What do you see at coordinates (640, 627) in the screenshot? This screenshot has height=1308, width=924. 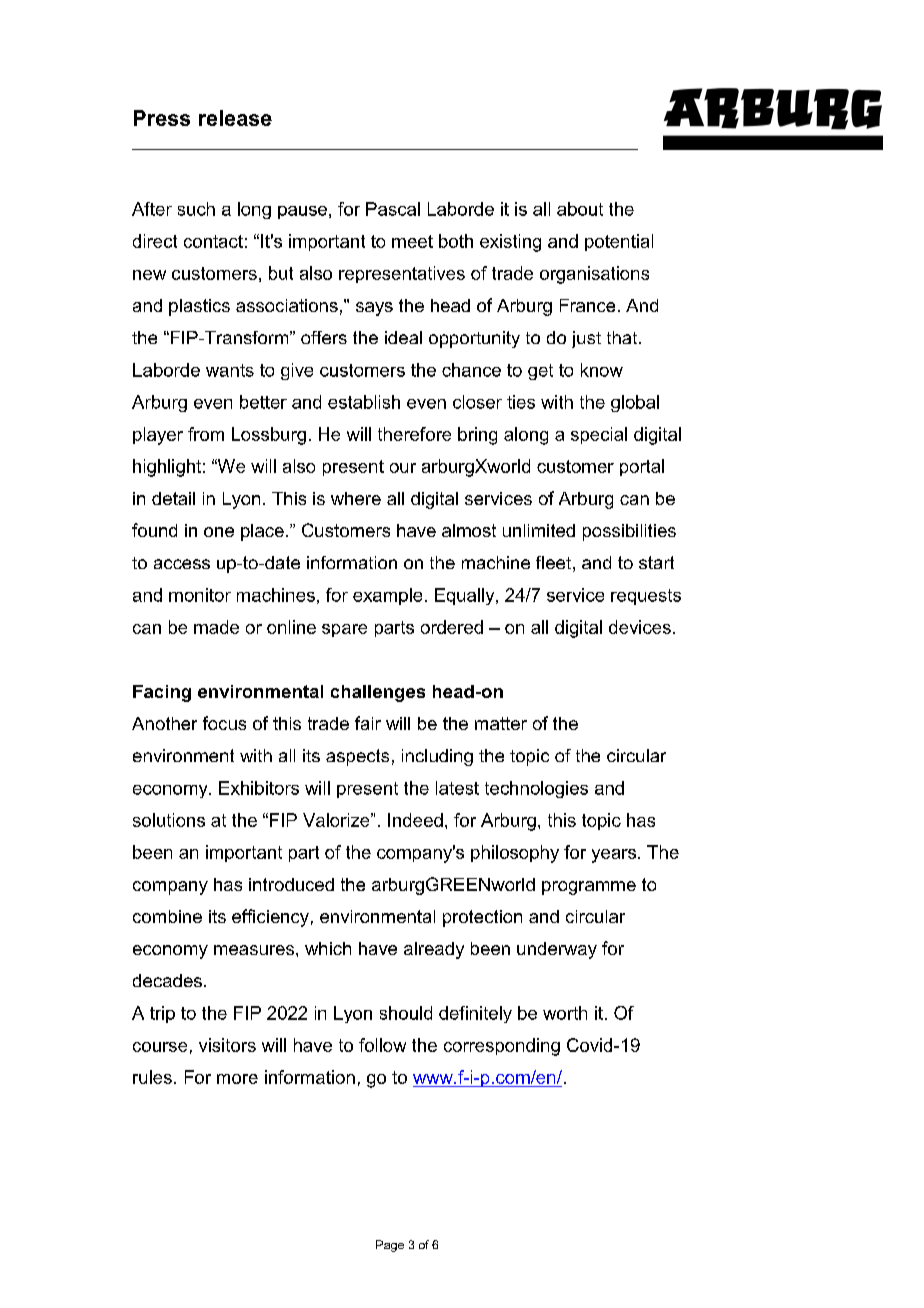 I see `devices` at bounding box center [640, 627].
